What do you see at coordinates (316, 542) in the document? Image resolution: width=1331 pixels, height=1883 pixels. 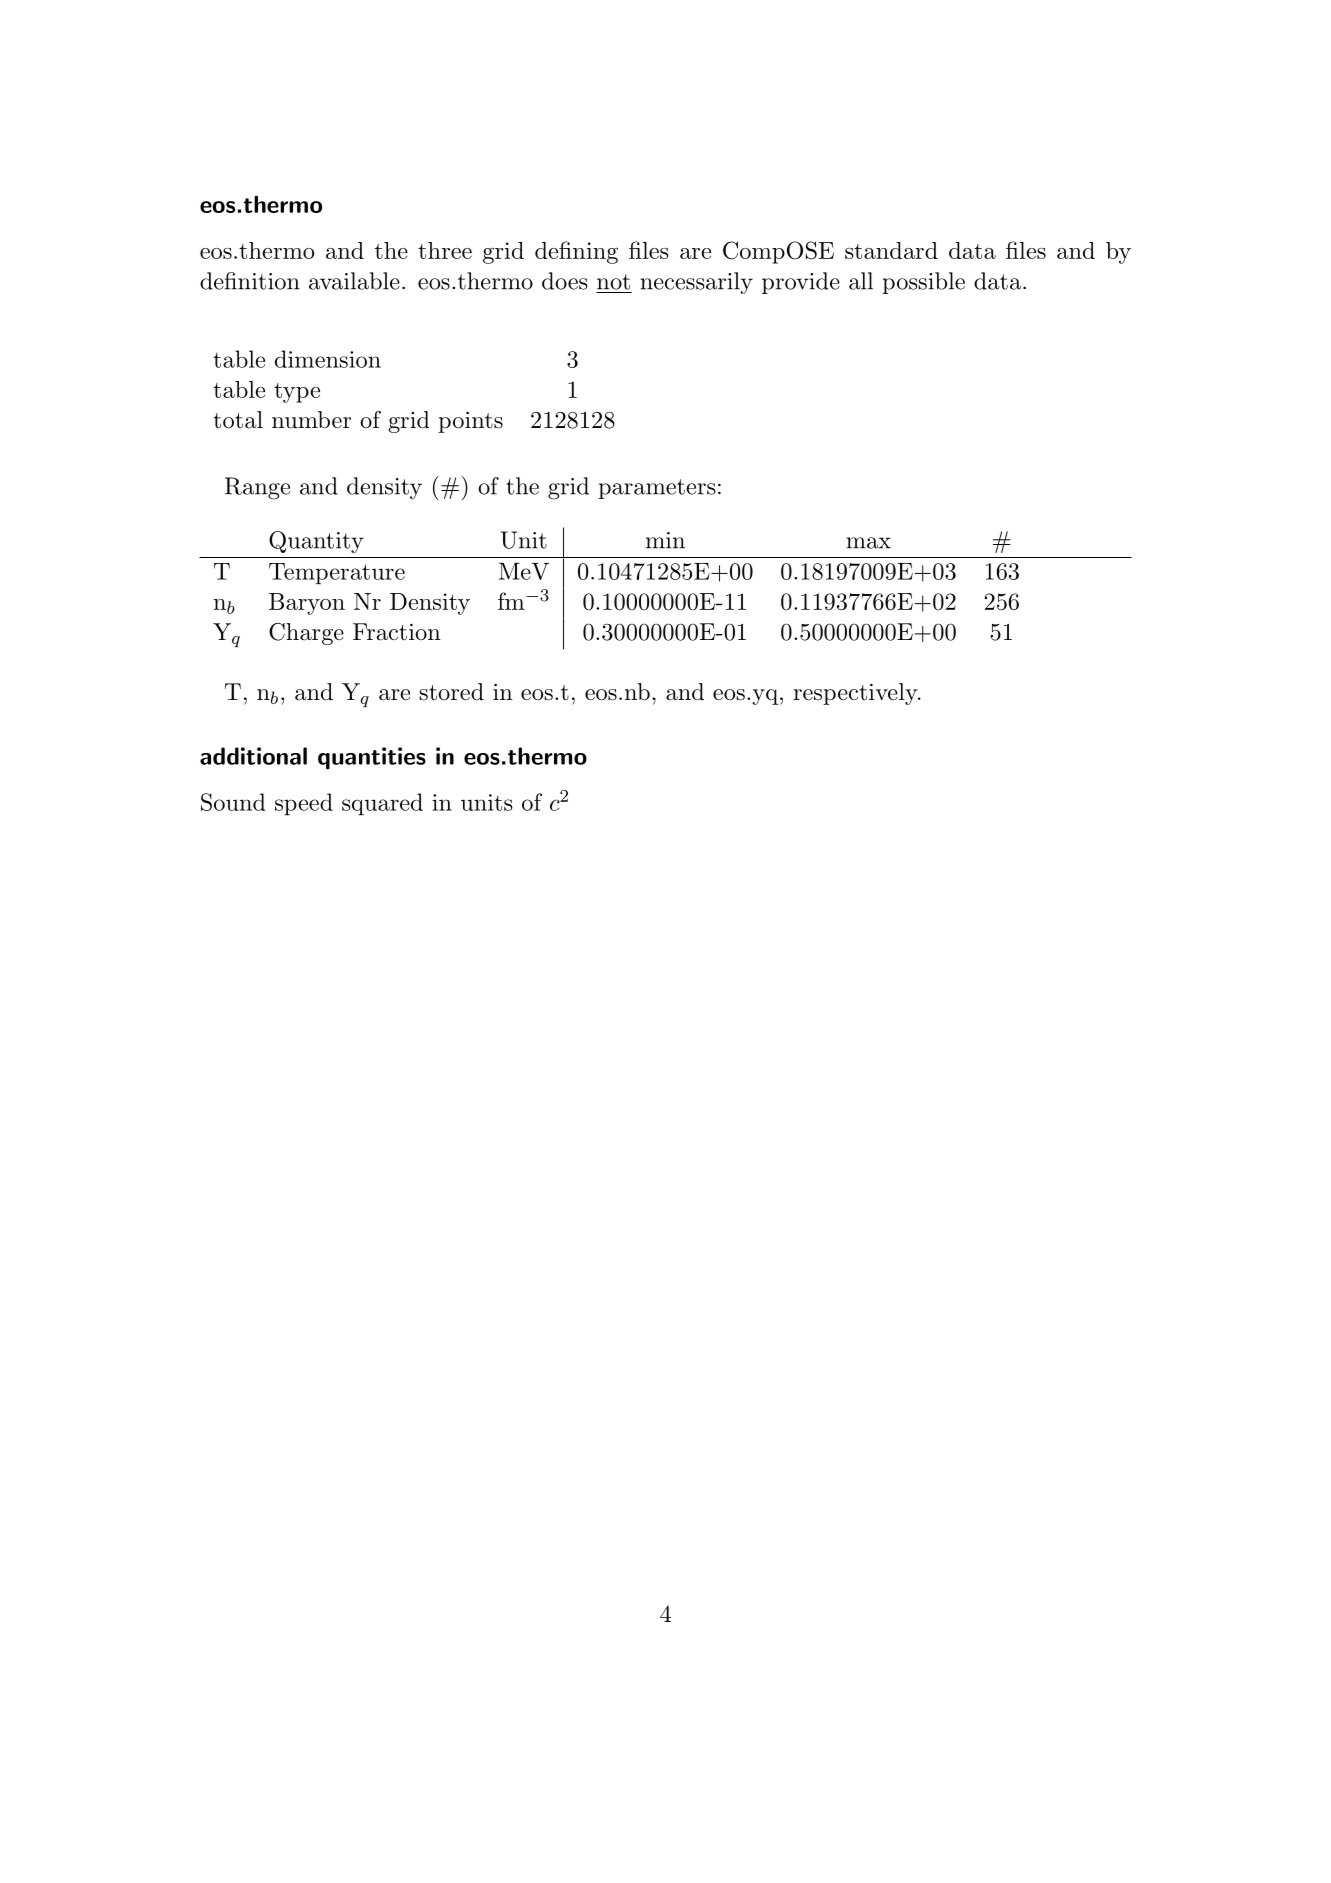 I see `Quantity` at bounding box center [316, 542].
